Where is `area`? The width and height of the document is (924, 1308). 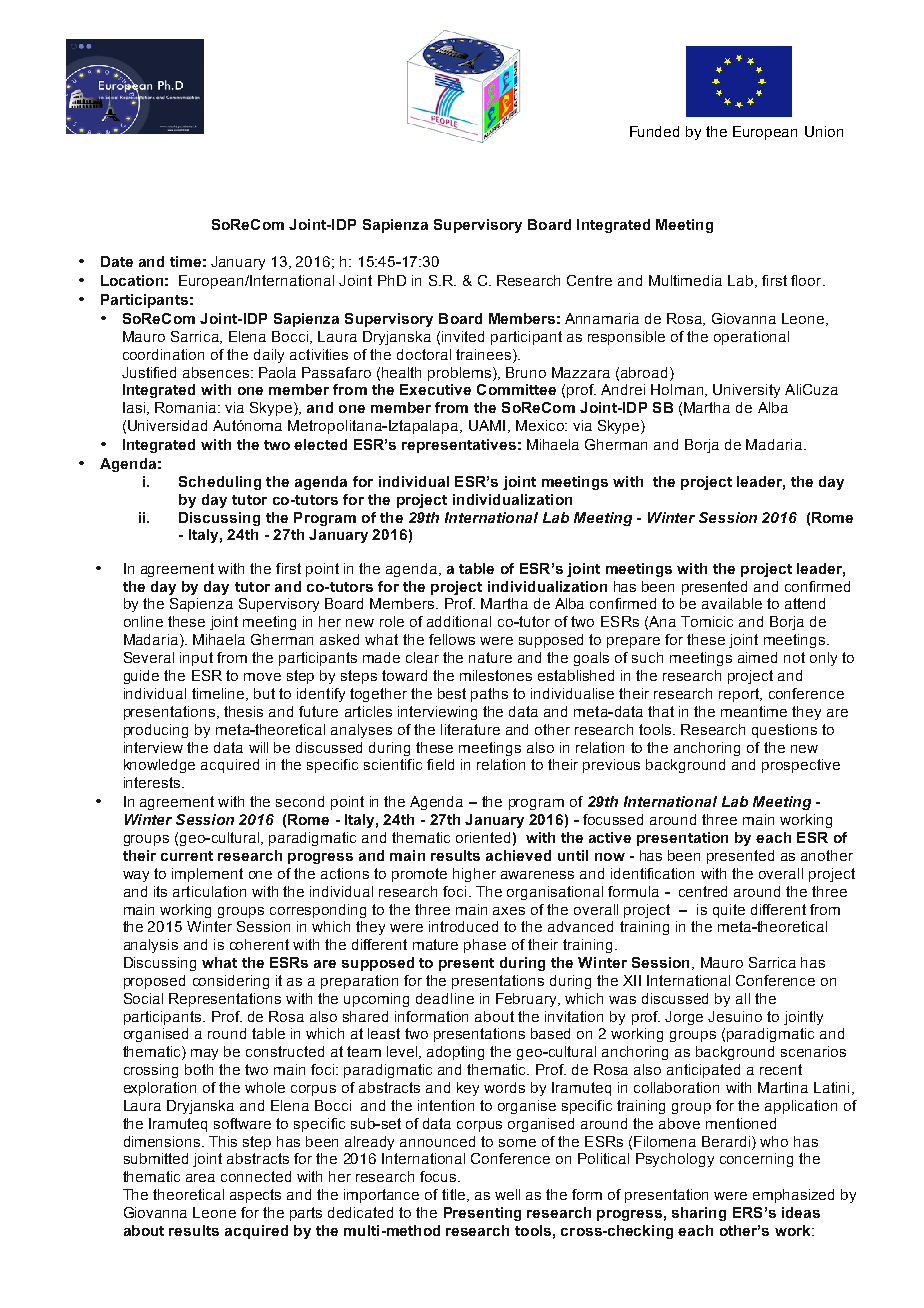 area is located at coordinates (200, 1178).
